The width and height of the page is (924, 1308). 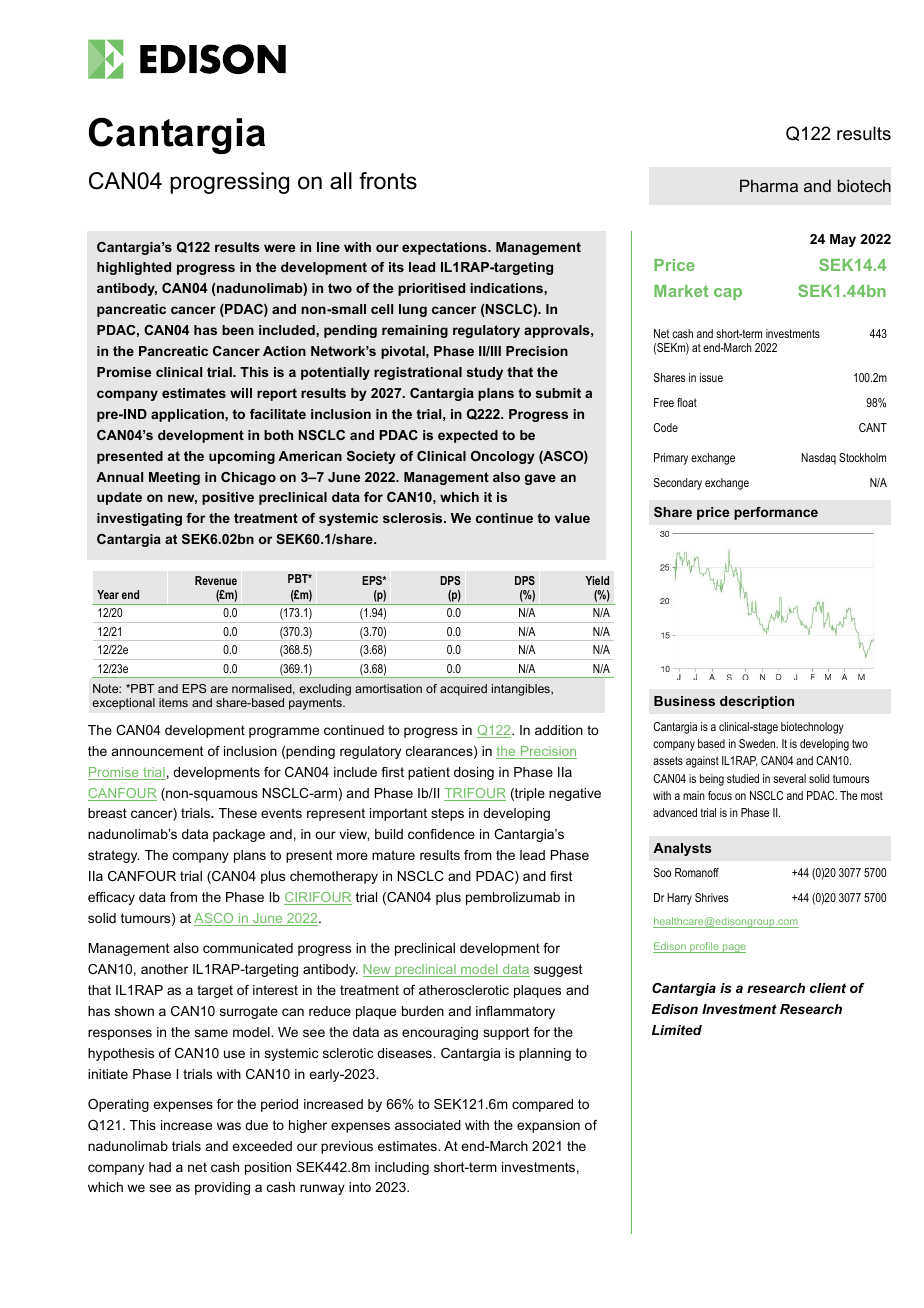 What do you see at coordinates (445, 248) in the page?
I see `expectations` at bounding box center [445, 248].
